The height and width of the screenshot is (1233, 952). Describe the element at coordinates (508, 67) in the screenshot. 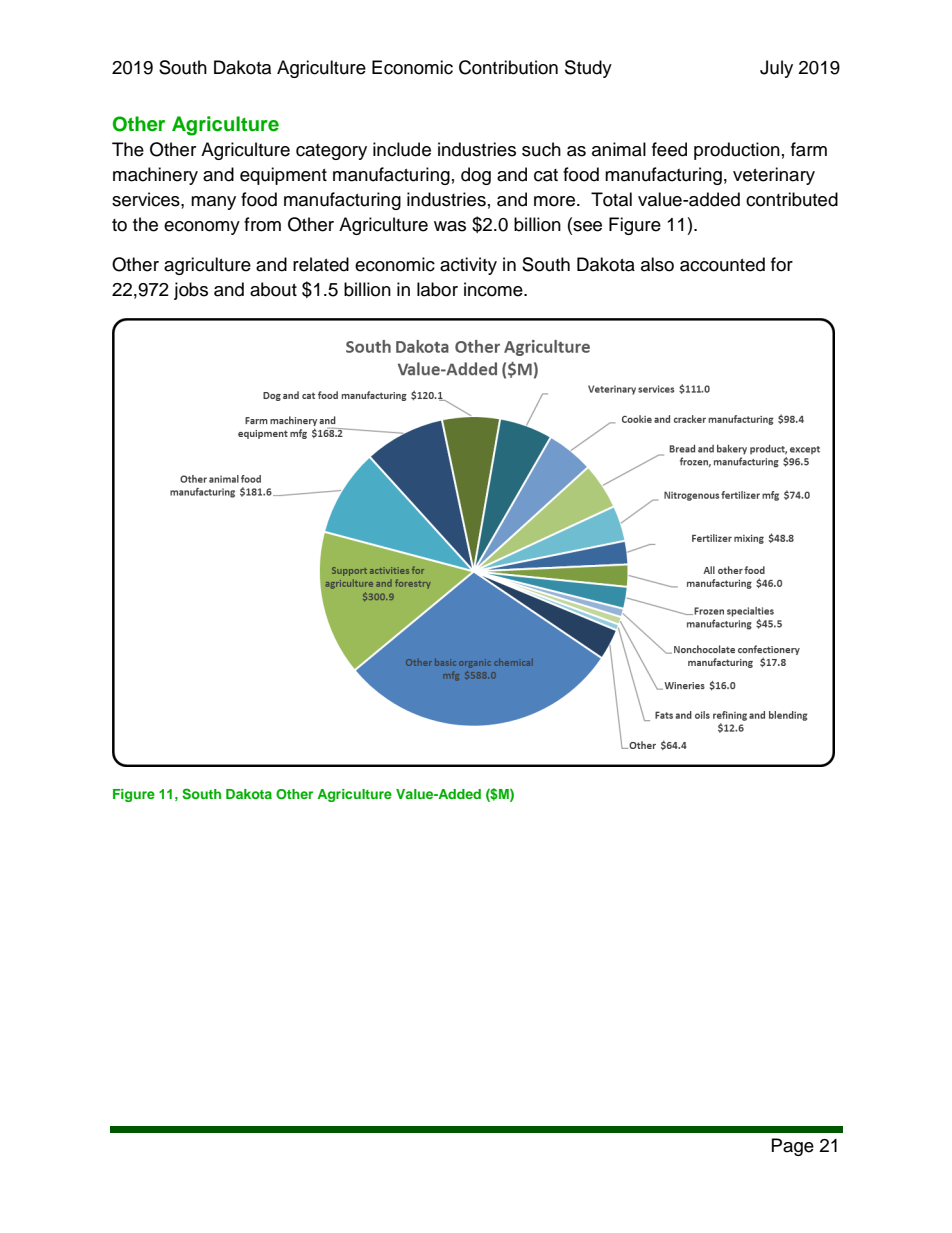

I see `Contribution` at that location.
